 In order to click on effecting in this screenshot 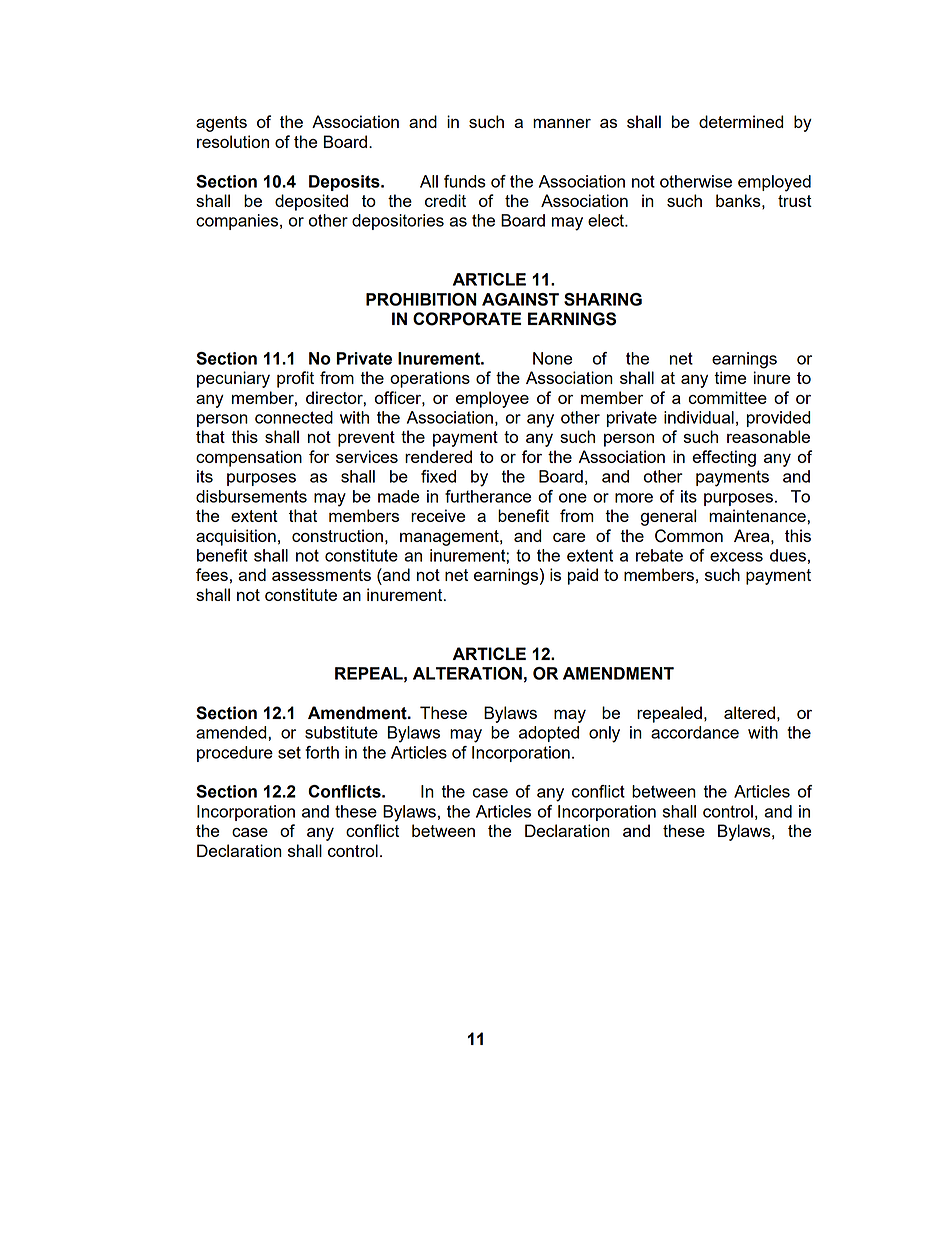, I will do `click(724, 458)`.
